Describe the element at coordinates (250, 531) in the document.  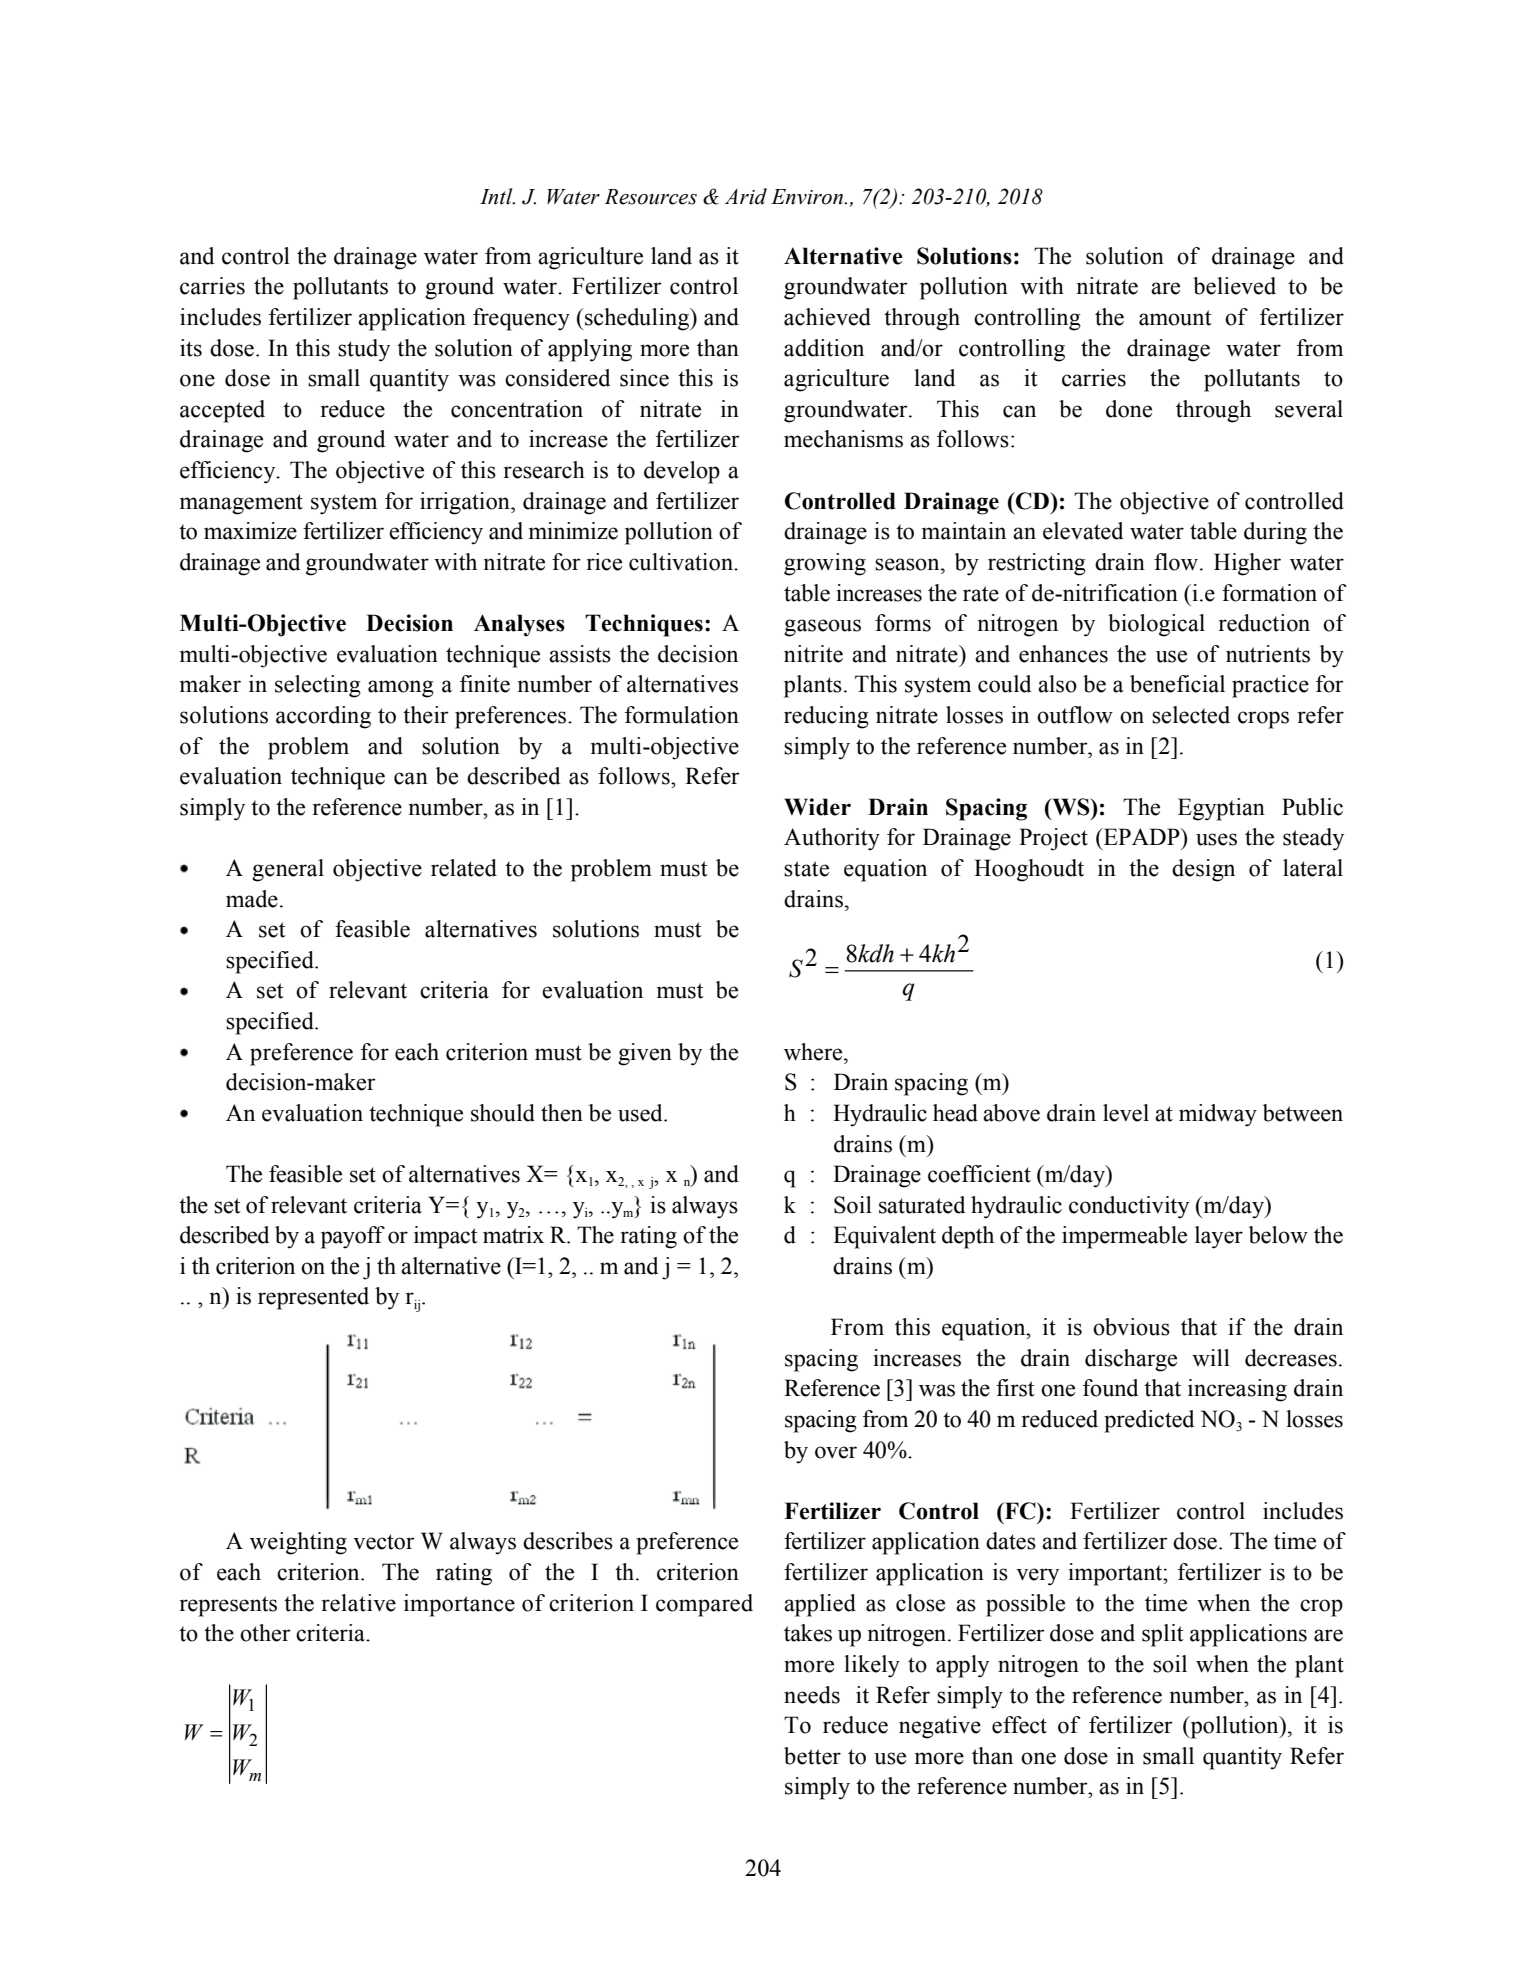
I see `maximize` at that location.
